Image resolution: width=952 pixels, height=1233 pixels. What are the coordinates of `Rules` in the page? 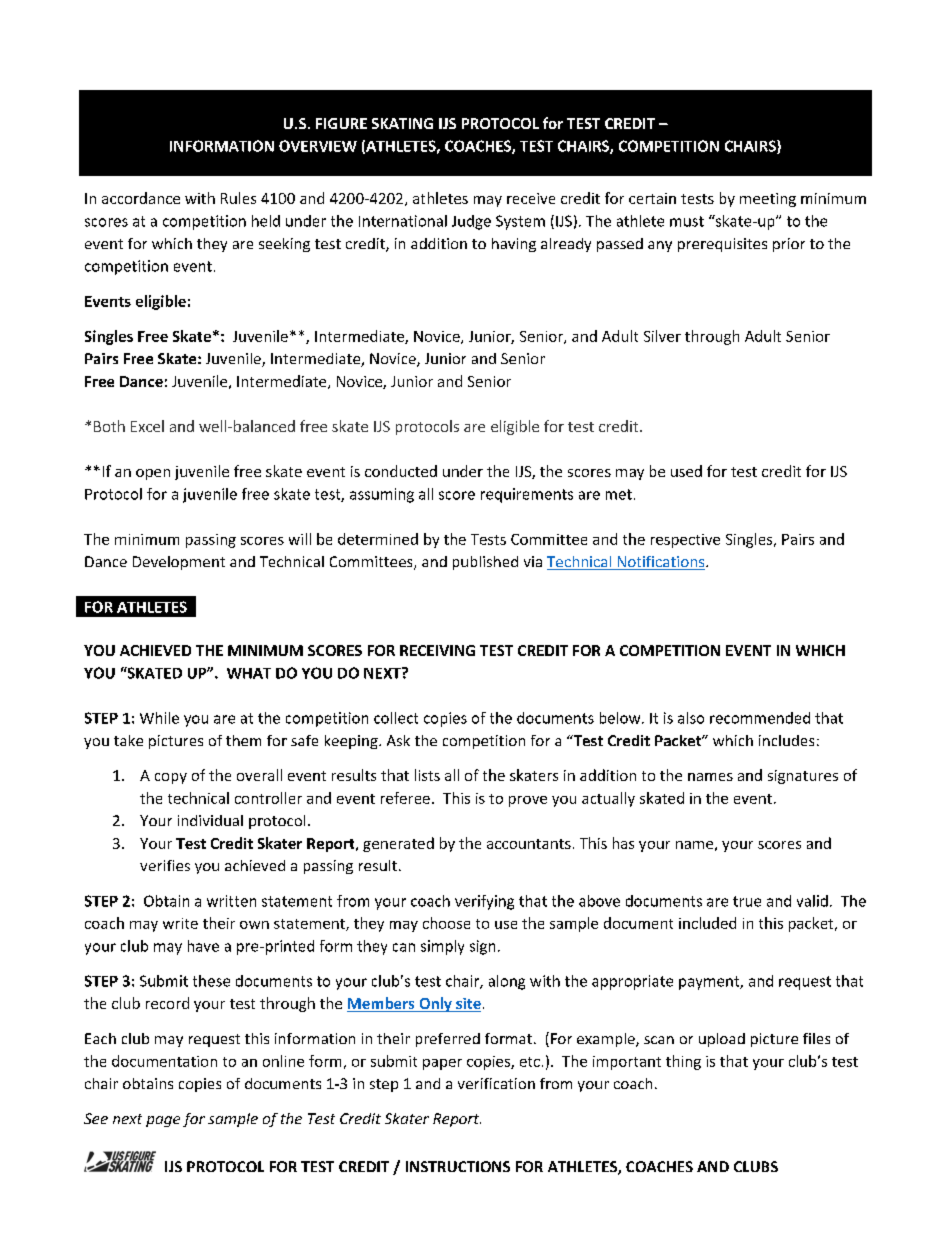 It's located at (238, 198).
